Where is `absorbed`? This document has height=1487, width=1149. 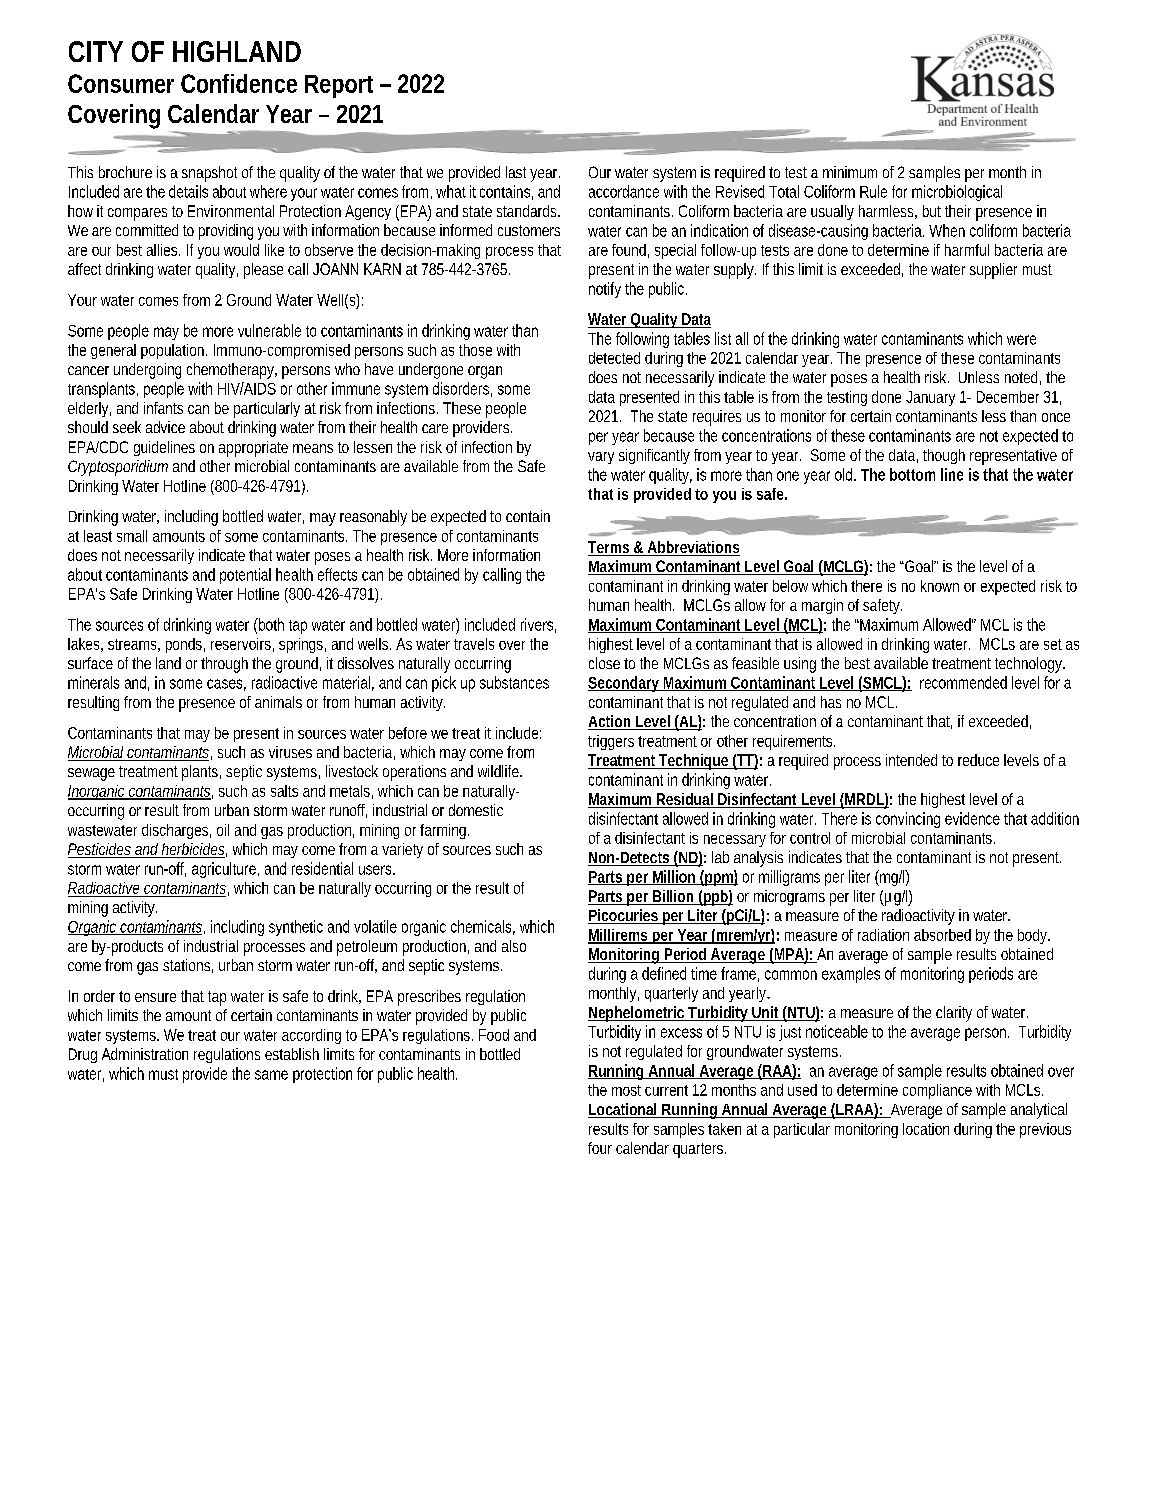 absorbed is located at coordinates (942, 935).
